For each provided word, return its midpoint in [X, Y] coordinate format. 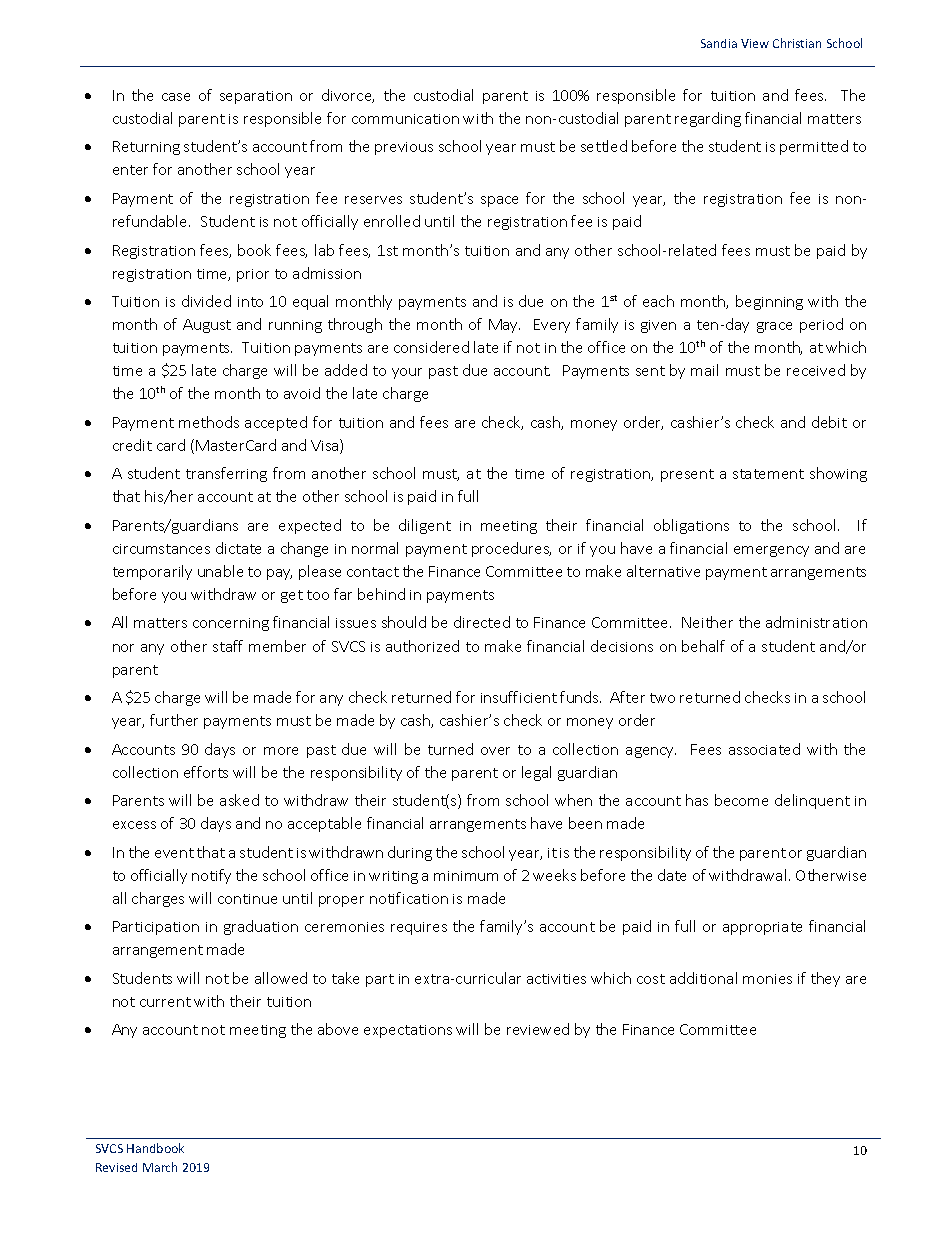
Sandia [719, 43]
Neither [707, 622]
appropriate [762, 928]
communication [405, 119]
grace [774, 327]
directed [482, 622]
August [207, 326]
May [504, 326]
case [176, 97]
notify [211, 876]
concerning [231, 624]
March [160, 1167]
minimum [466, 876]
